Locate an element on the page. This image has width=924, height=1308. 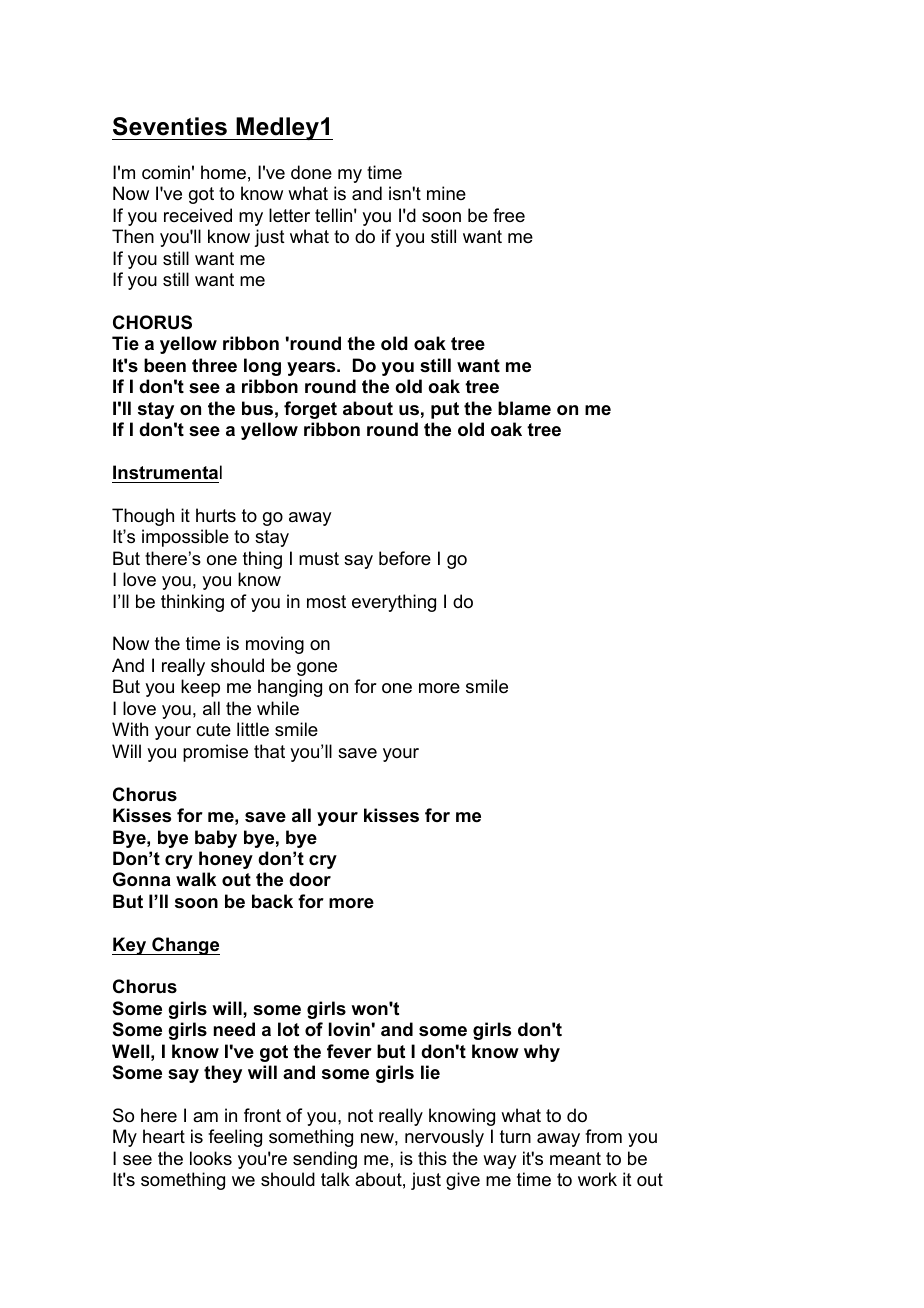
done is located at coordinates (311, 172).
